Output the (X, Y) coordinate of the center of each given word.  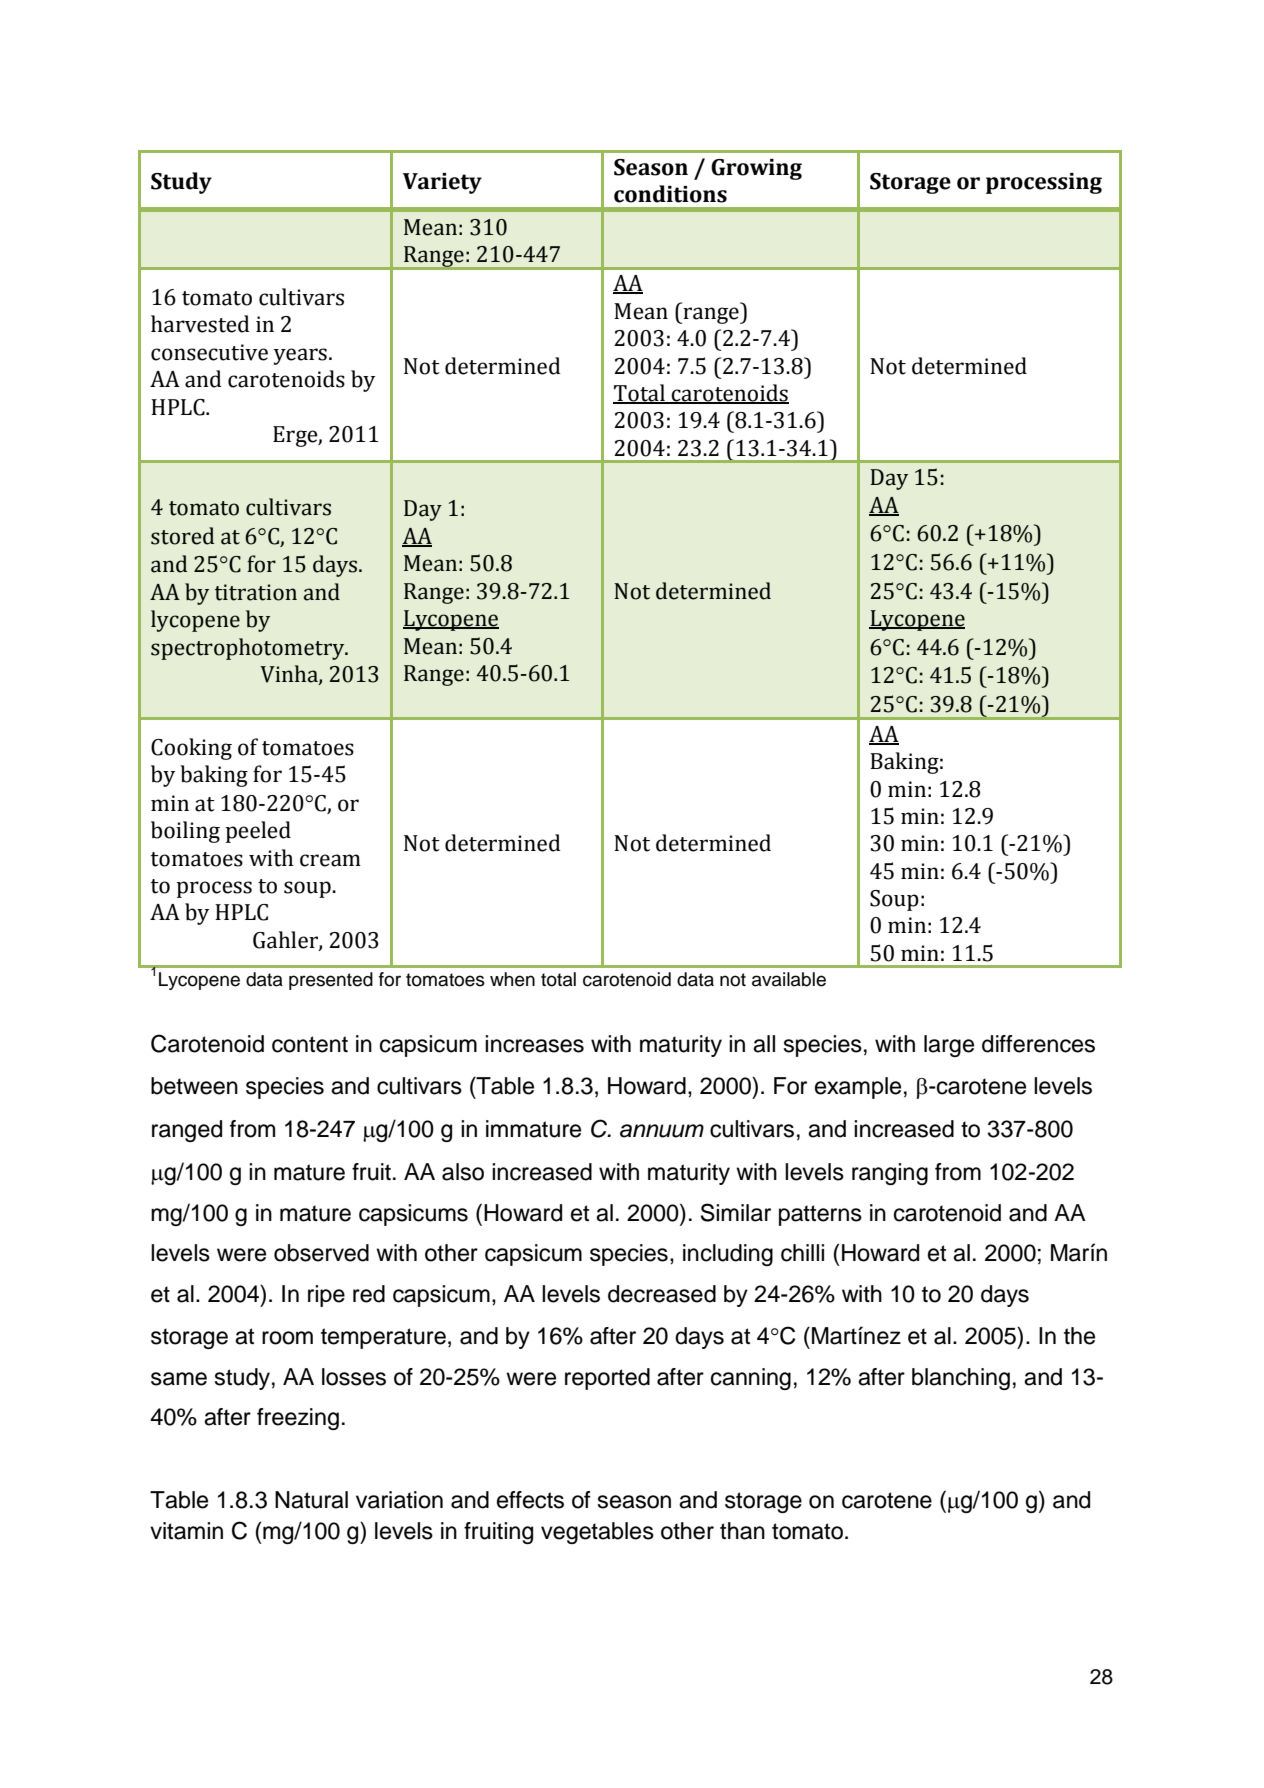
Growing (756, 169)
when (512, 979)
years (300, 356)
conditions (670, 194)
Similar (736, 1212)
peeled (258, 832)
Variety (442, 183)
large (949, 1046)
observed (321, 1253)
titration (256, 592)
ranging (890, 1174)
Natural (311, 1500)
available (789, 979)
